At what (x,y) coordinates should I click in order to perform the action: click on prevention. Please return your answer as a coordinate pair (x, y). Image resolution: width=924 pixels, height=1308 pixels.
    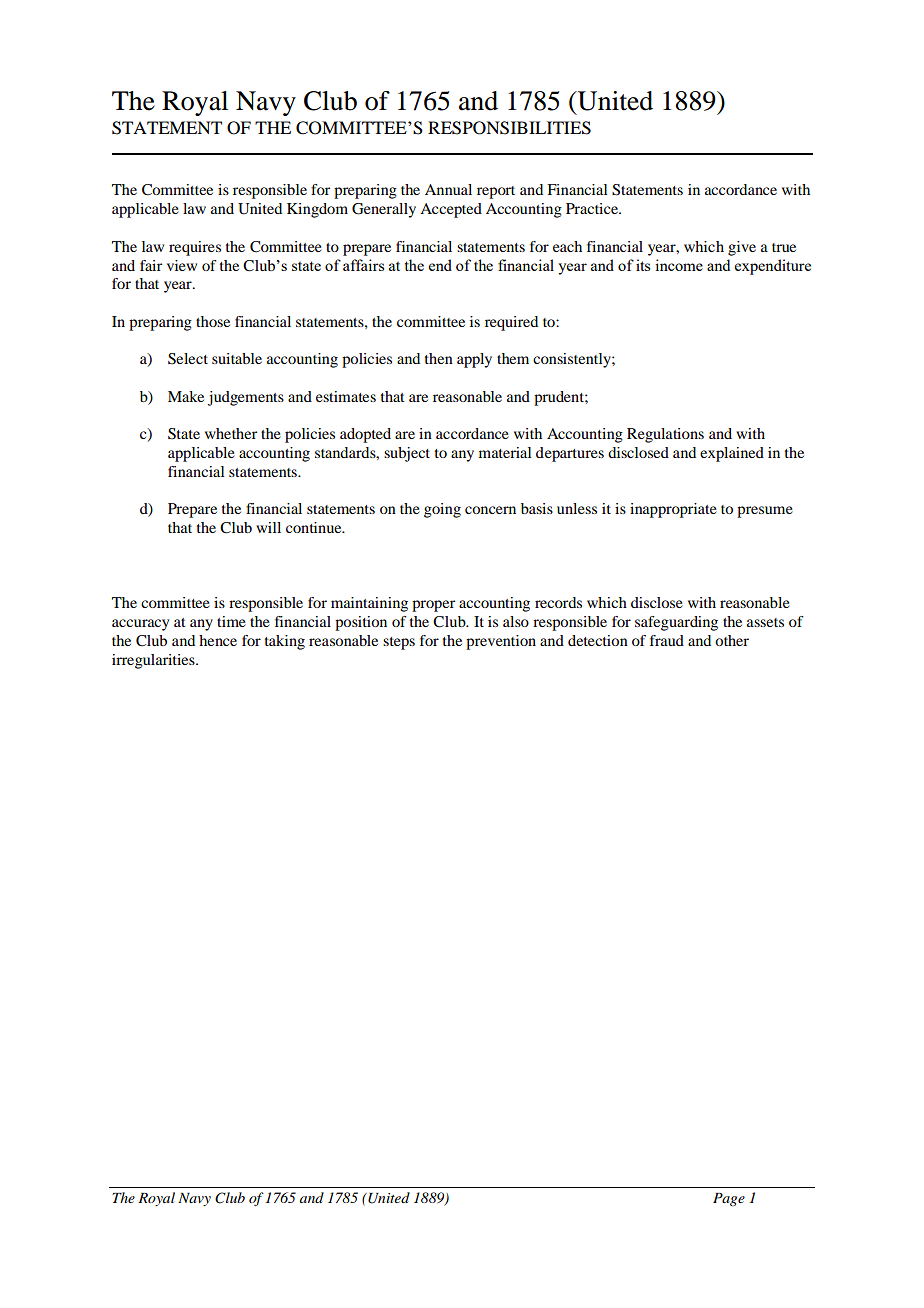
    Looking at the image, I should click on (501, 642).
